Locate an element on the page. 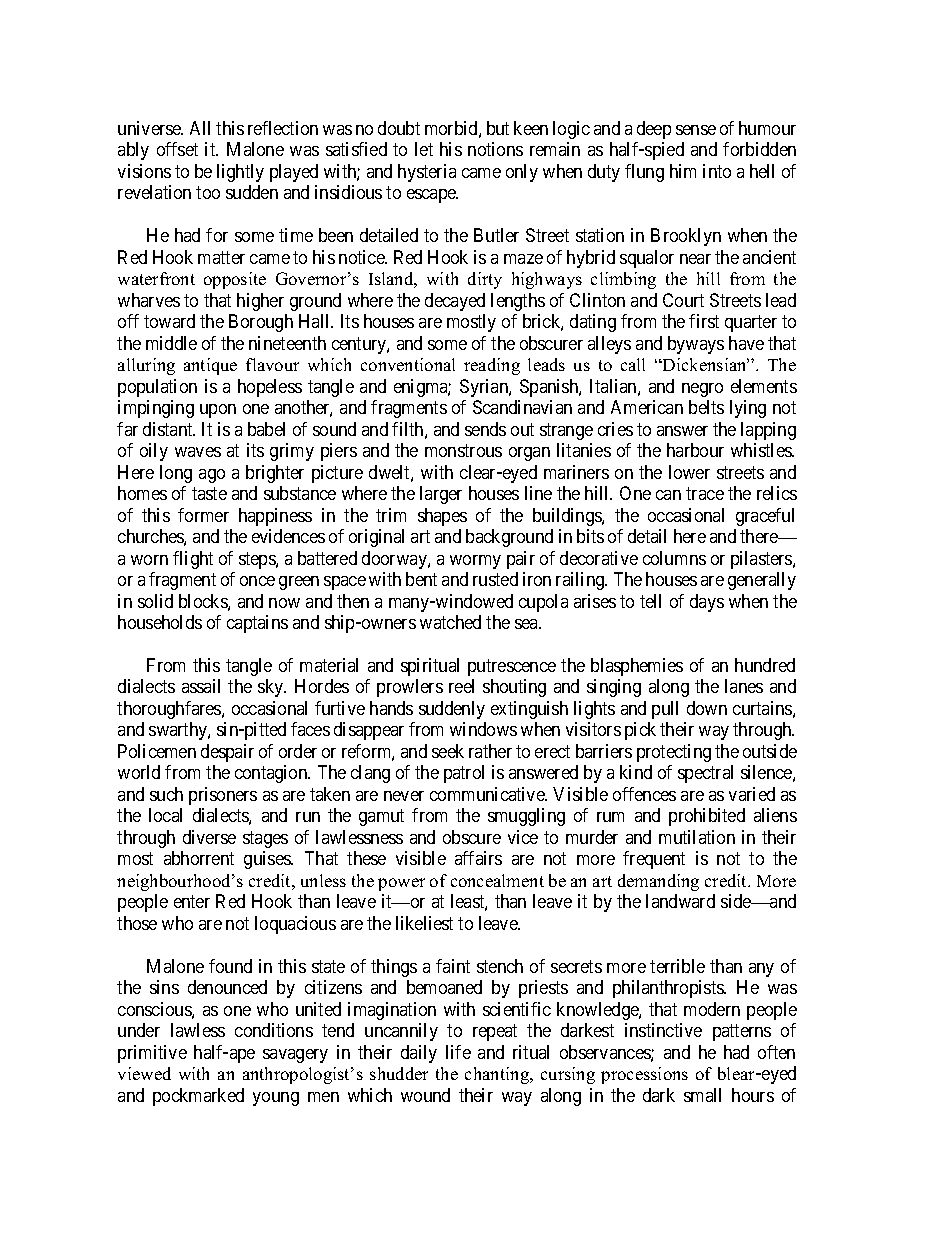 The image size is (952, 1233). affairs is located at coordinates (478, 858).
